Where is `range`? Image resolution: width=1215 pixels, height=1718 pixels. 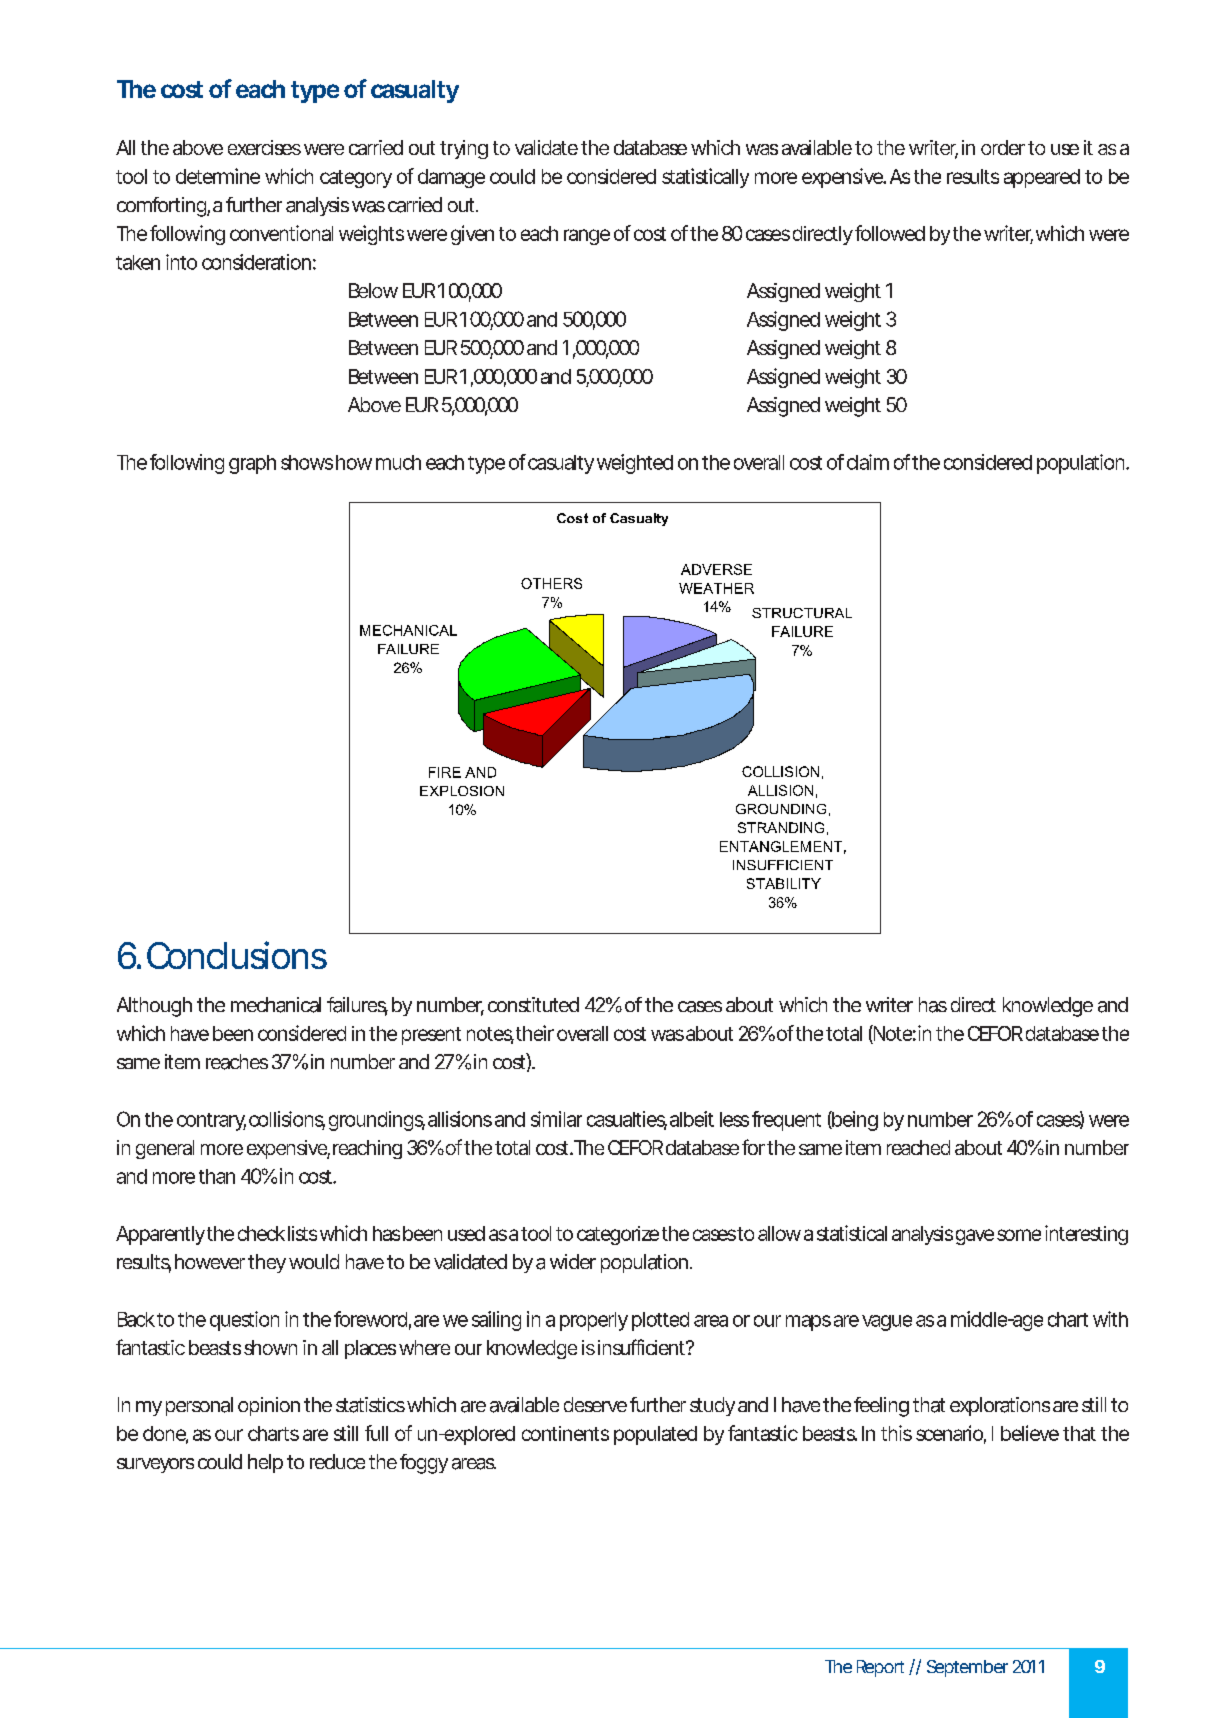 range is located at coordinates (587, 237).
